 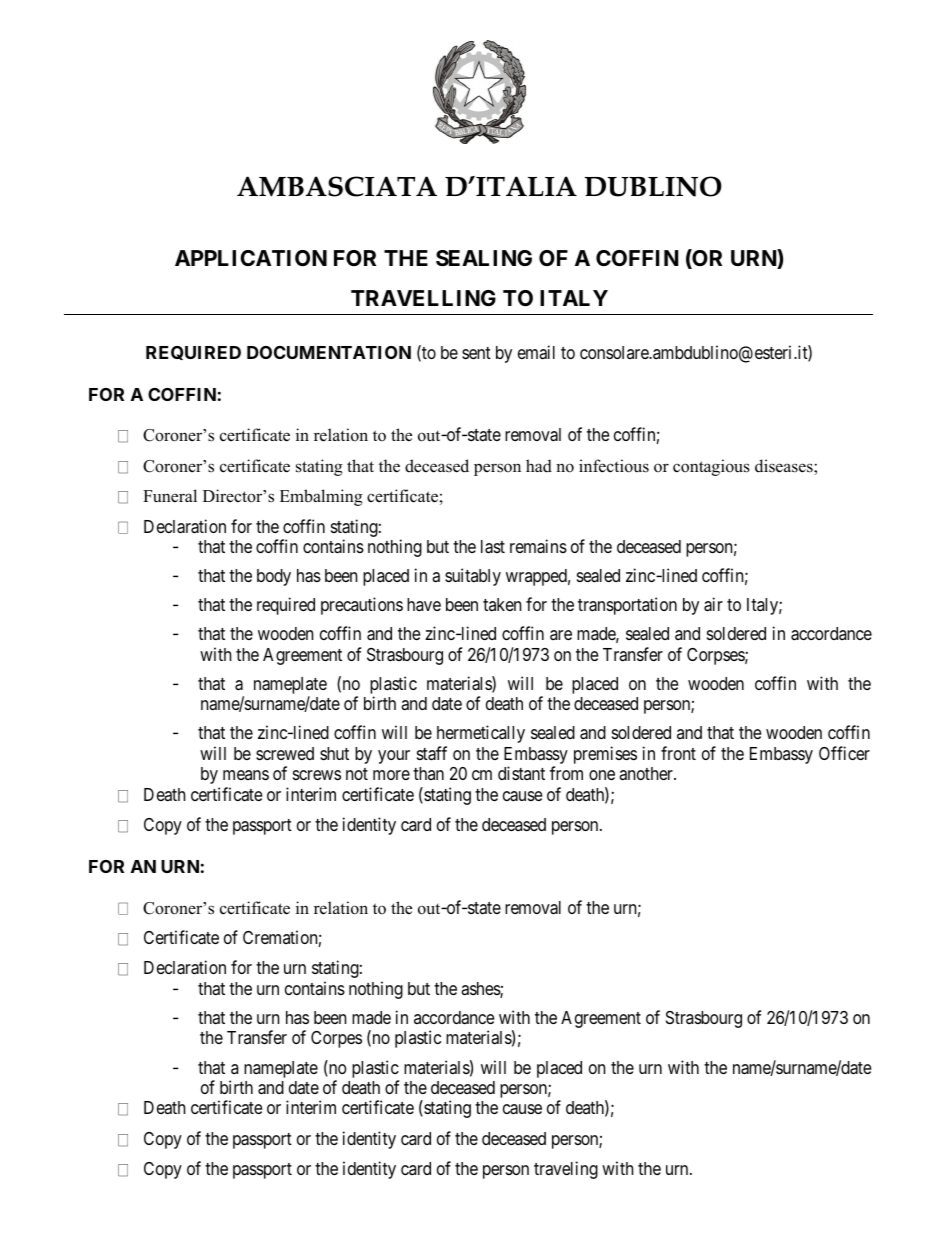 I want to click on Officer, so click(x=844, y=753).
